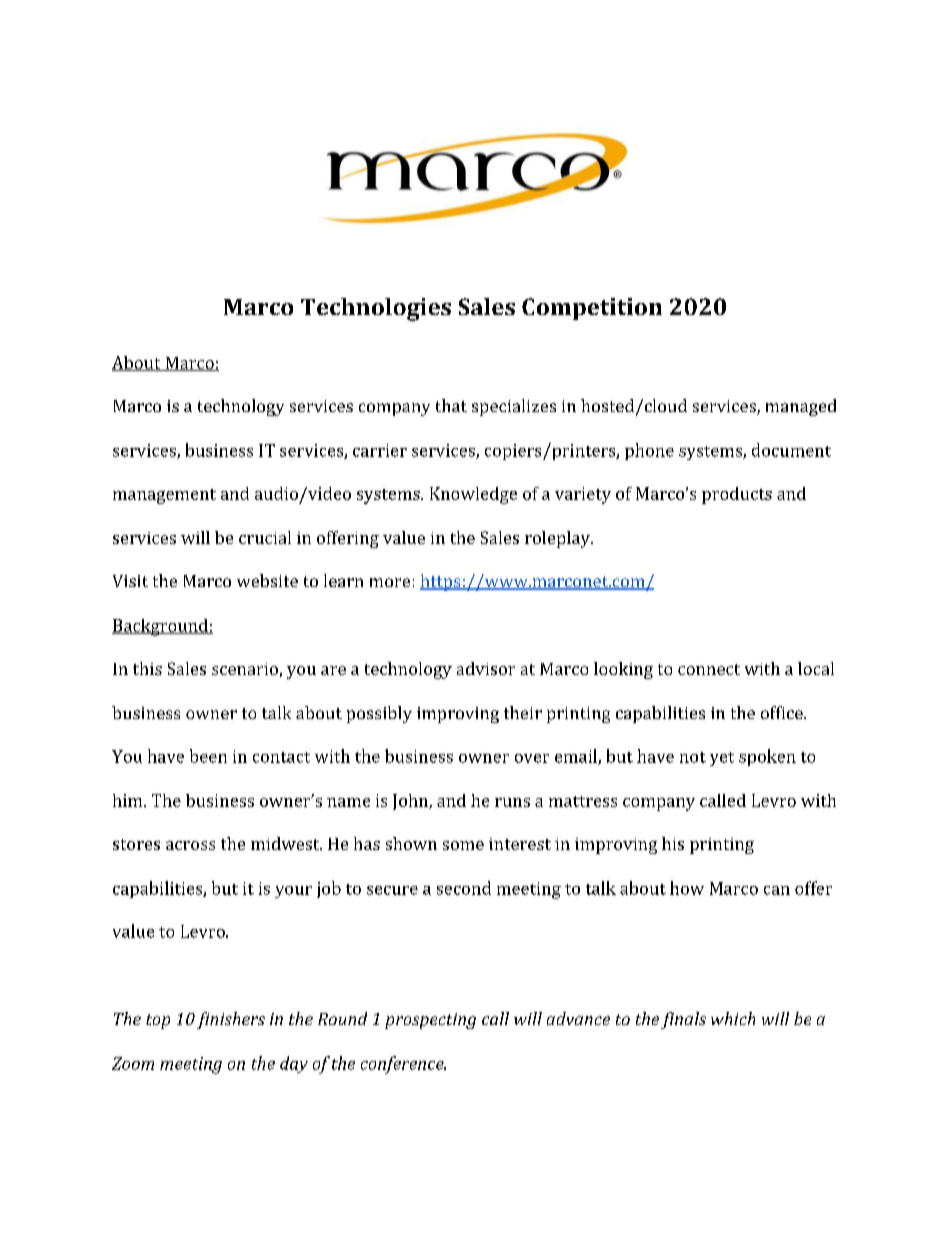 Image resolution: width=952 pixels, height=1233 pixels. I want to click on managed, so click(801, 407).
